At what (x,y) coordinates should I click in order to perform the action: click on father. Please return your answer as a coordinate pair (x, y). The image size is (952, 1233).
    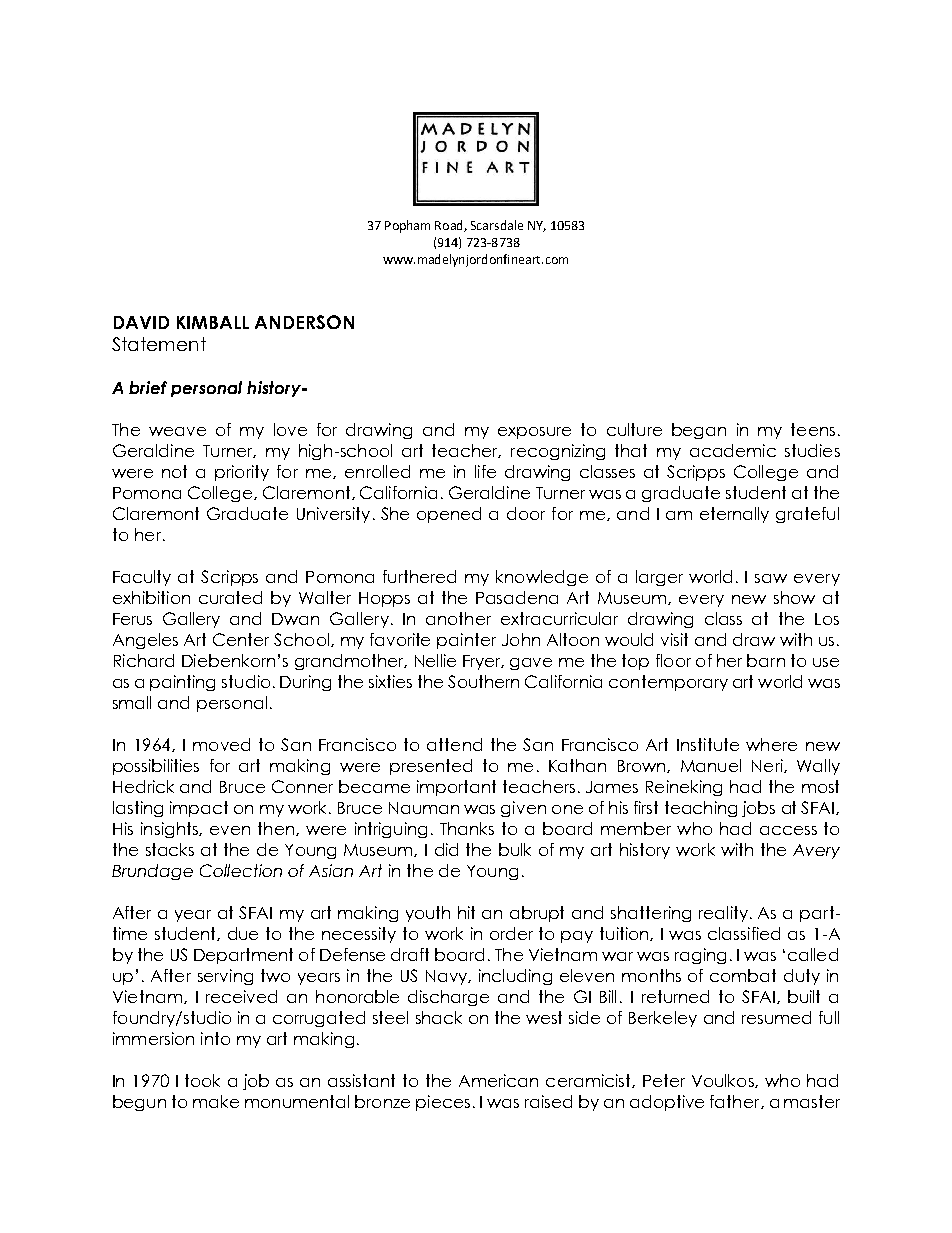
    Looking at the image, I should click on (736, 1102).
